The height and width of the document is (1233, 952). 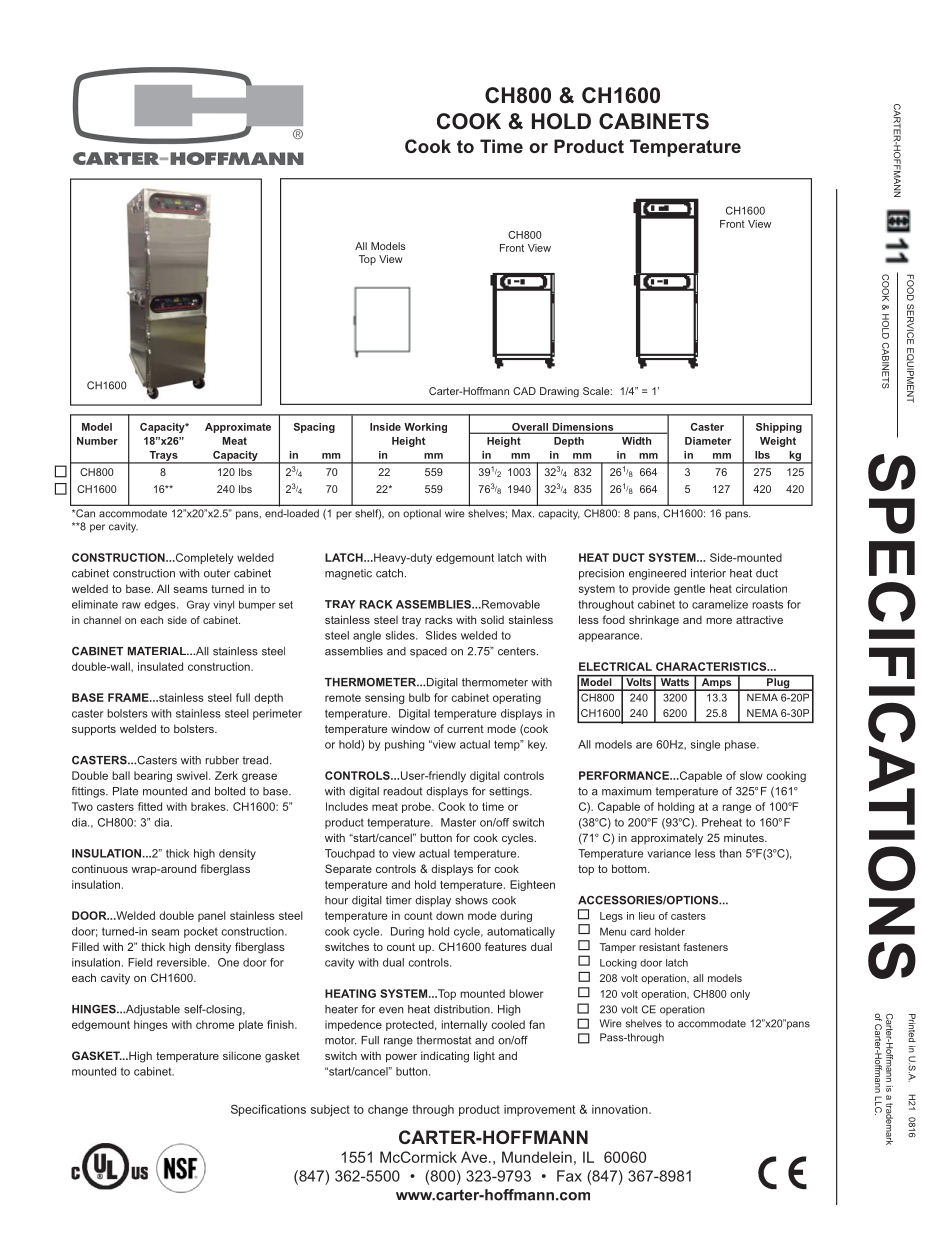 I want to click on Number, so click(x=97, y=441).
